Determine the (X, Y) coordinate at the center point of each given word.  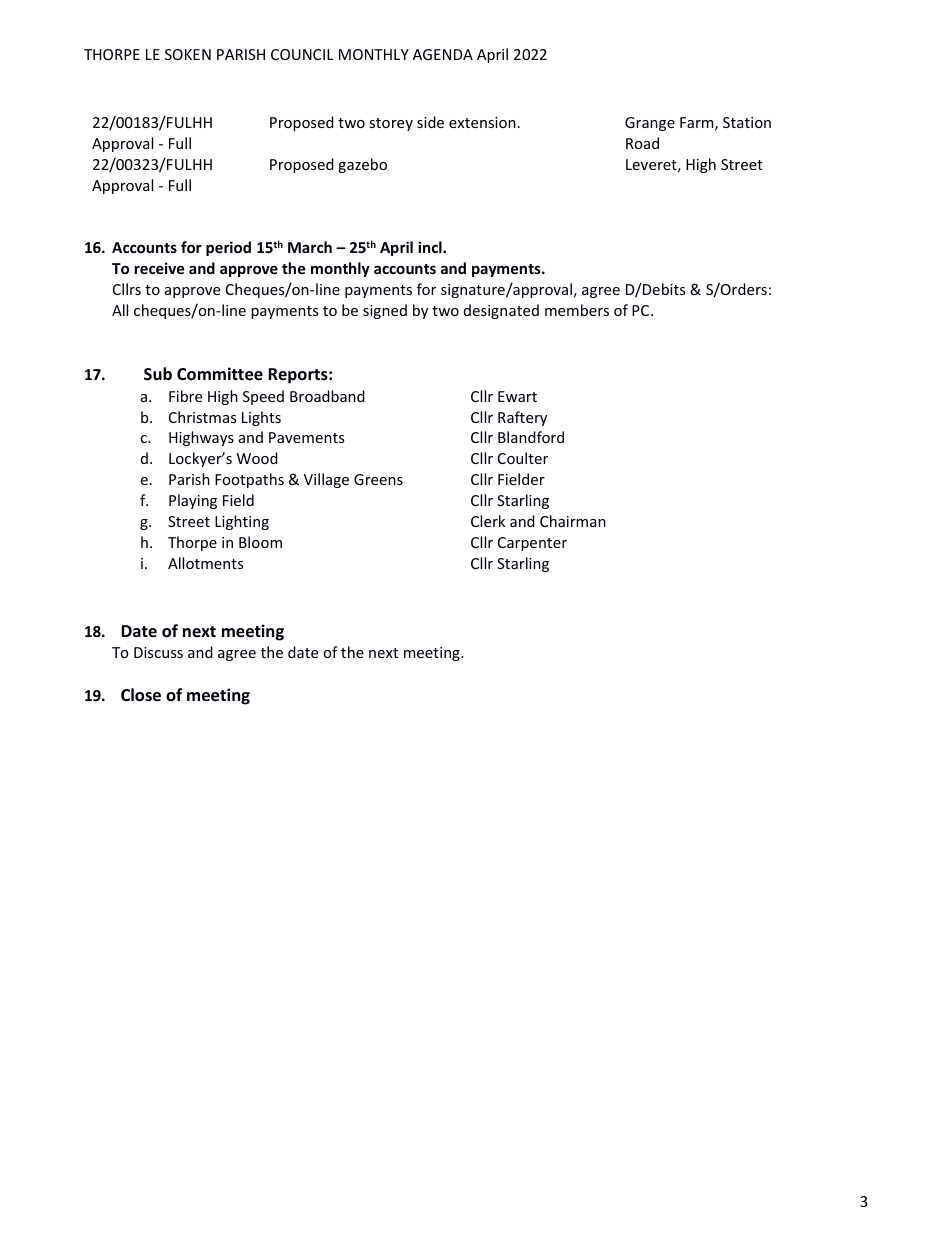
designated (501, 311)
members (577, 310)
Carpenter (532, 544)
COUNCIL (302, 54)
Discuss (158, 652)
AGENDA (443, 54)
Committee (220, 374)
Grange (650, 124)
